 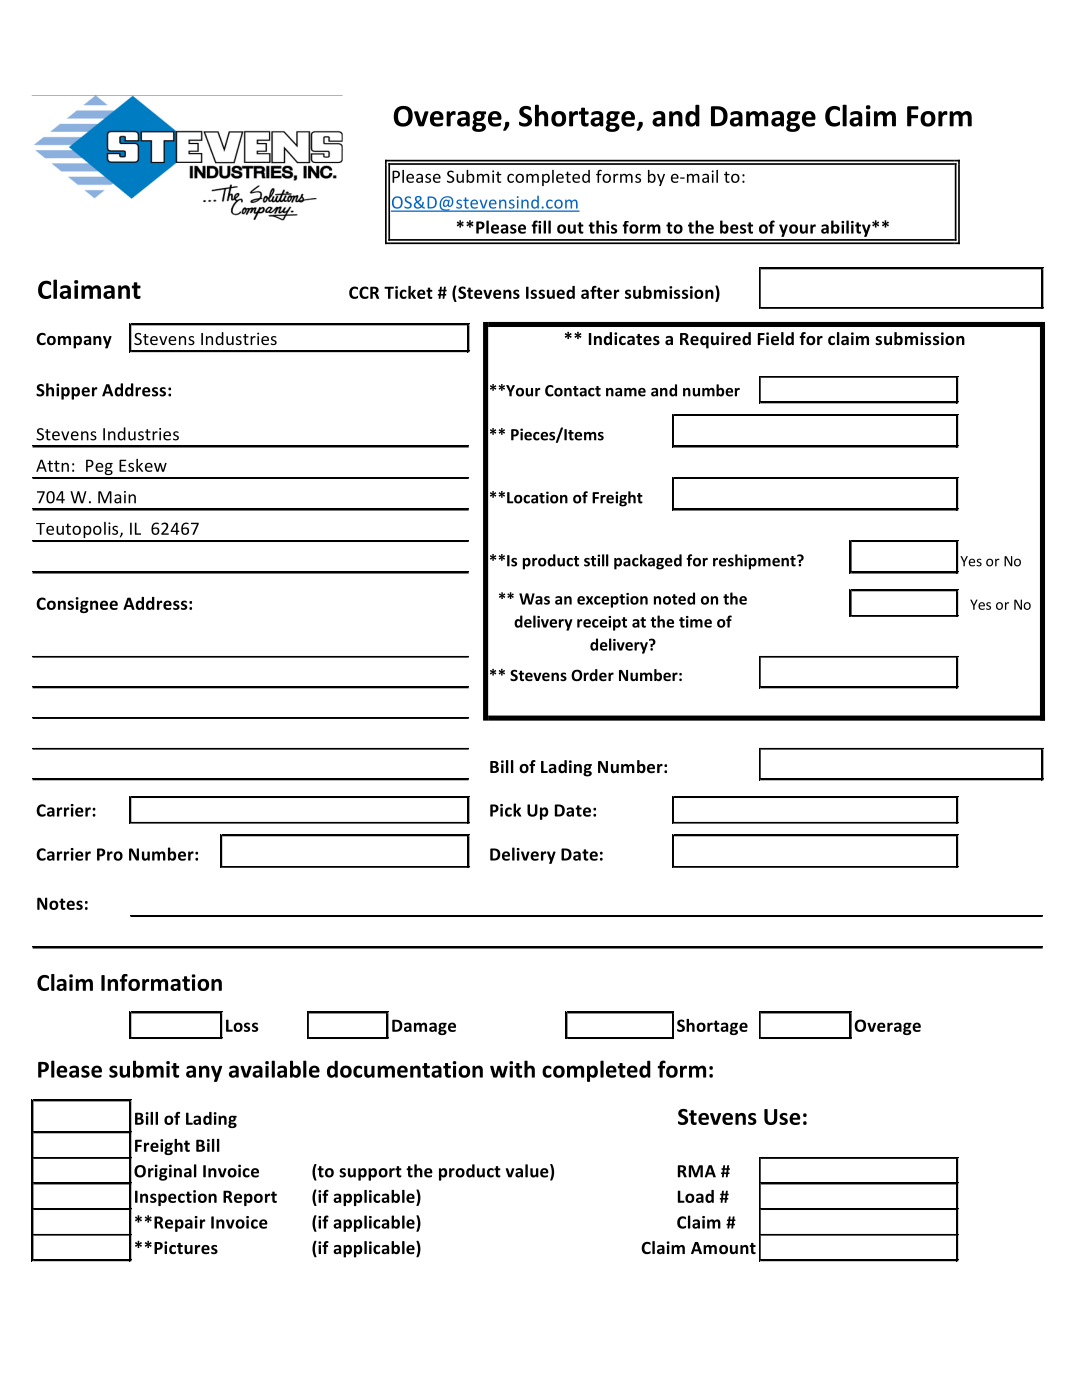 What do you see at coordinates (180, 1224) in the image?
I see `Repair` at bounding box center [180, 1224].
